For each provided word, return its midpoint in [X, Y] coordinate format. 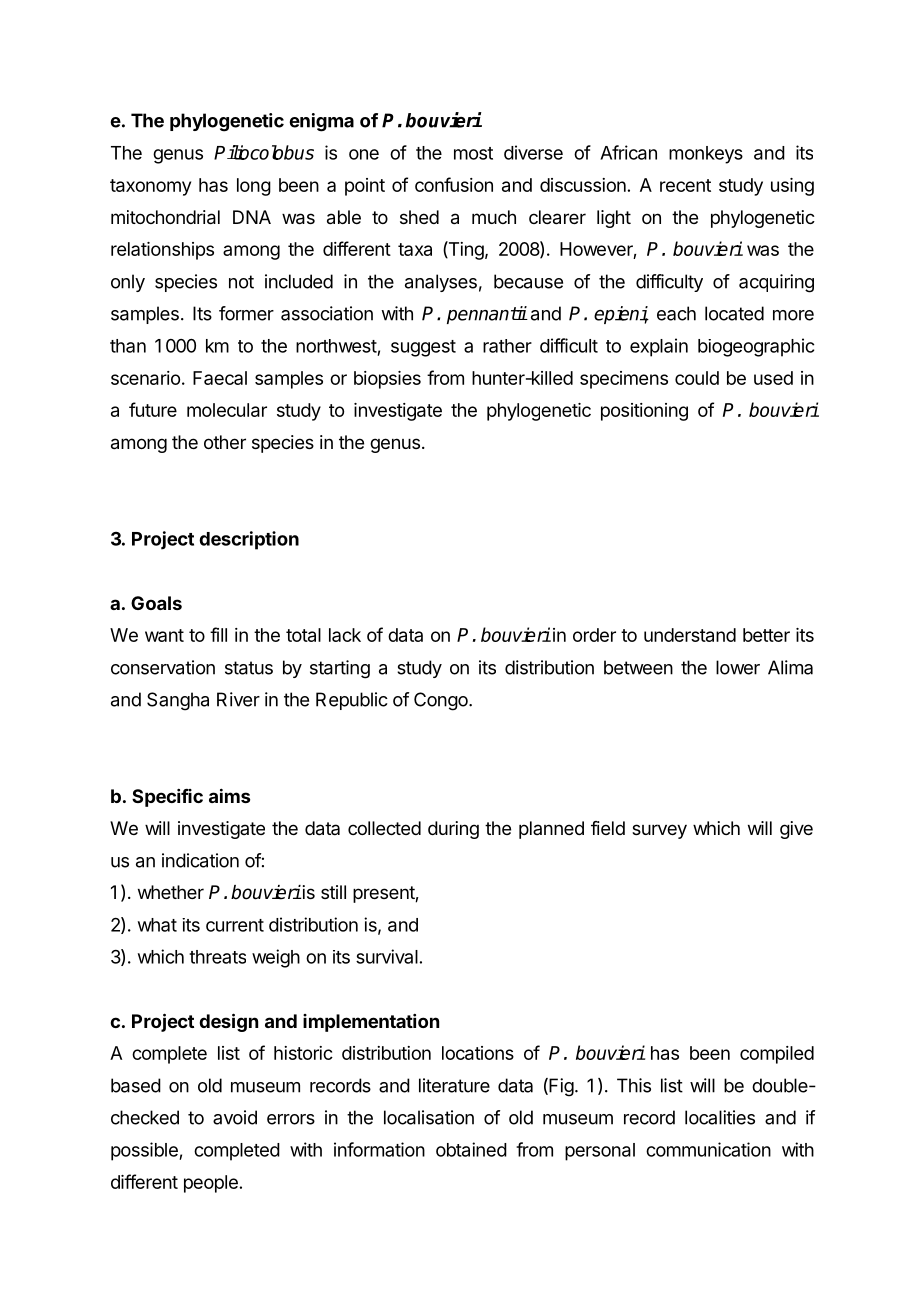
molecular [227, 410]
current [235, 925]
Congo [442, 701]
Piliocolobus [264, 152]
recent [685, 185]
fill [218, 634]
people [211, 1184]
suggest [423, 348]
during [453, 830]
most [473, 153]
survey [659, 831]
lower [738, 667]
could [697, 378]
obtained [471, 1149]
